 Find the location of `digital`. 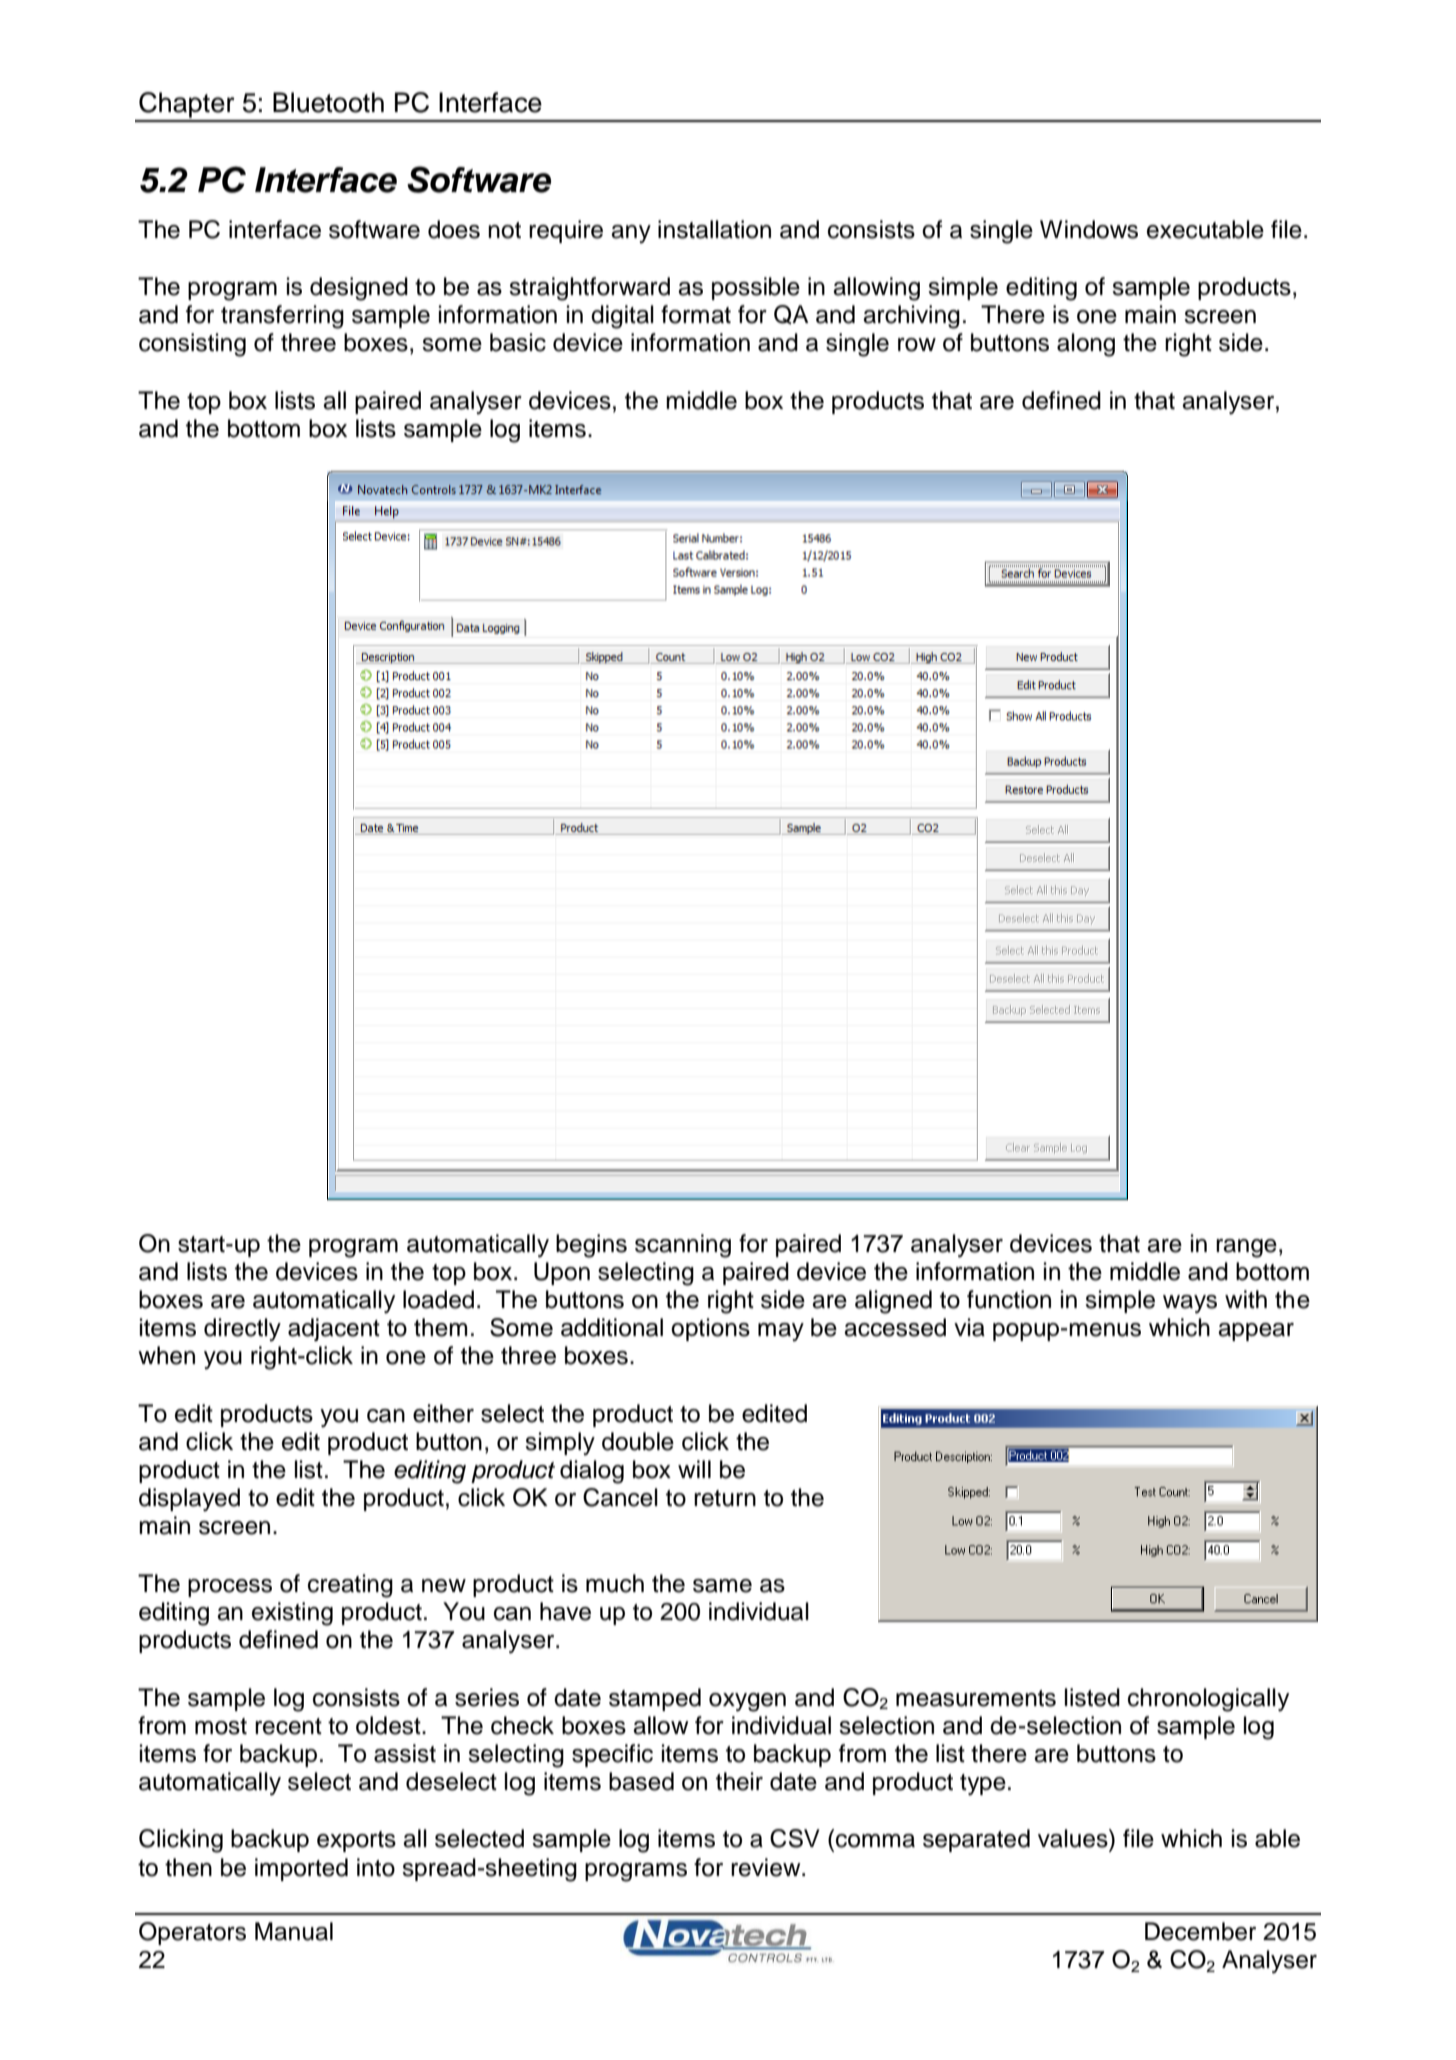

digital is located at coordinates (622, 317).
